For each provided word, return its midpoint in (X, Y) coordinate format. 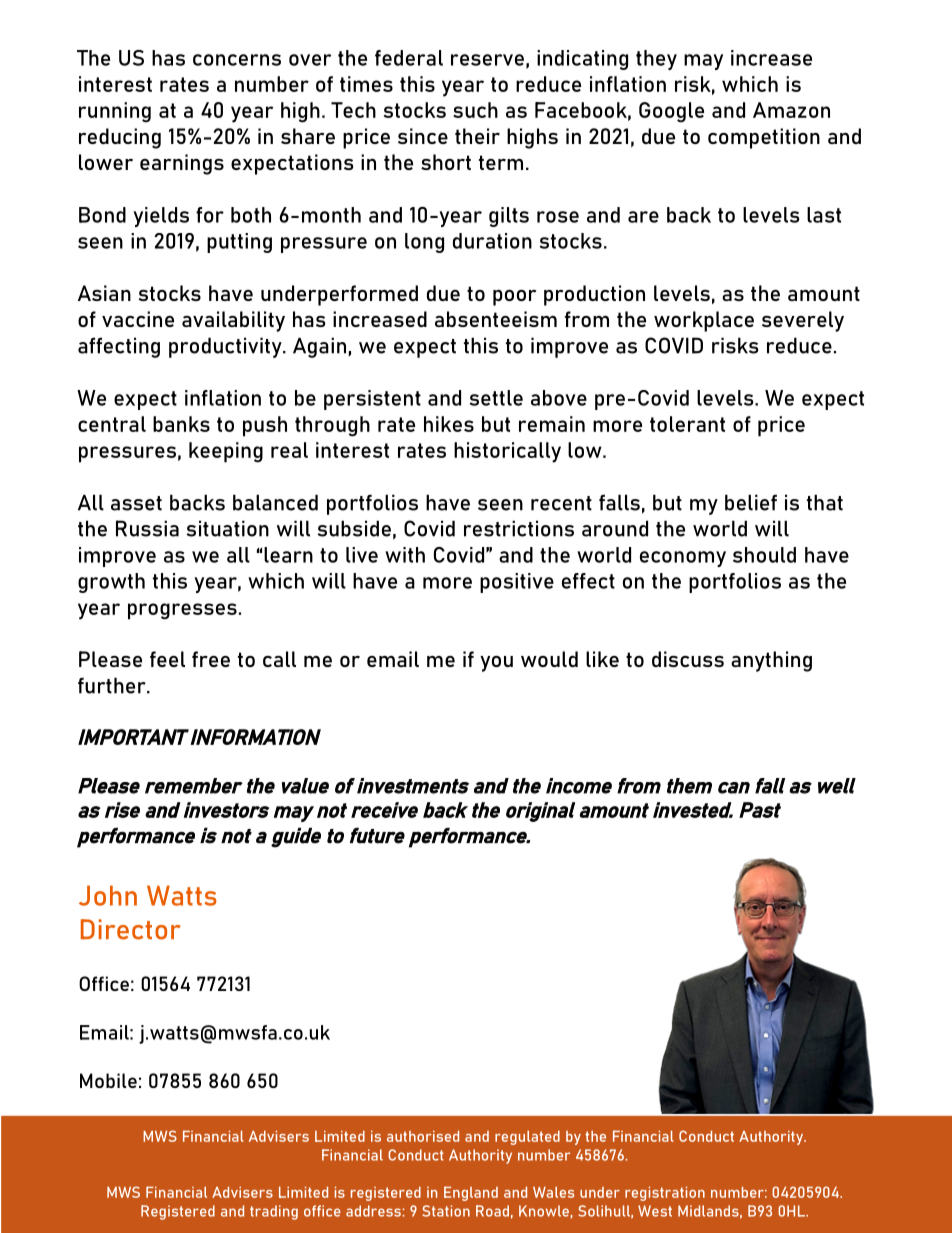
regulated (527, 1138)
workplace (704, 321)
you (496, 664)
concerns (237, 60)
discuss (688, 659)
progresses (182, 611)
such (475, 110)
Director (131, 929)
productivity (226, 347)
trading (274, 1212)
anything (771, 661)
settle (496, 398)
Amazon (791, 110)
